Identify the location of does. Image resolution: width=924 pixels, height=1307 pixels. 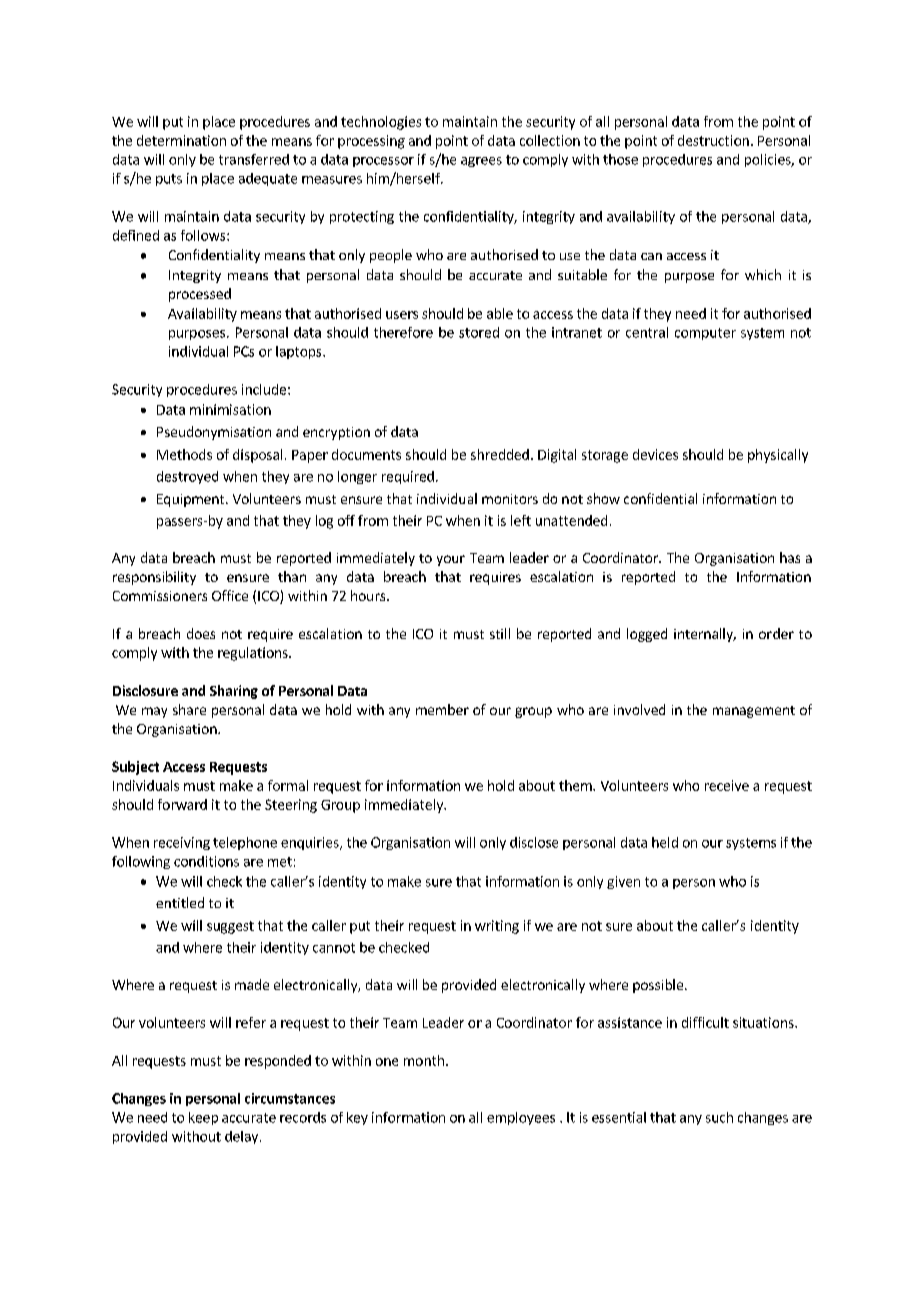
(201, 633).
